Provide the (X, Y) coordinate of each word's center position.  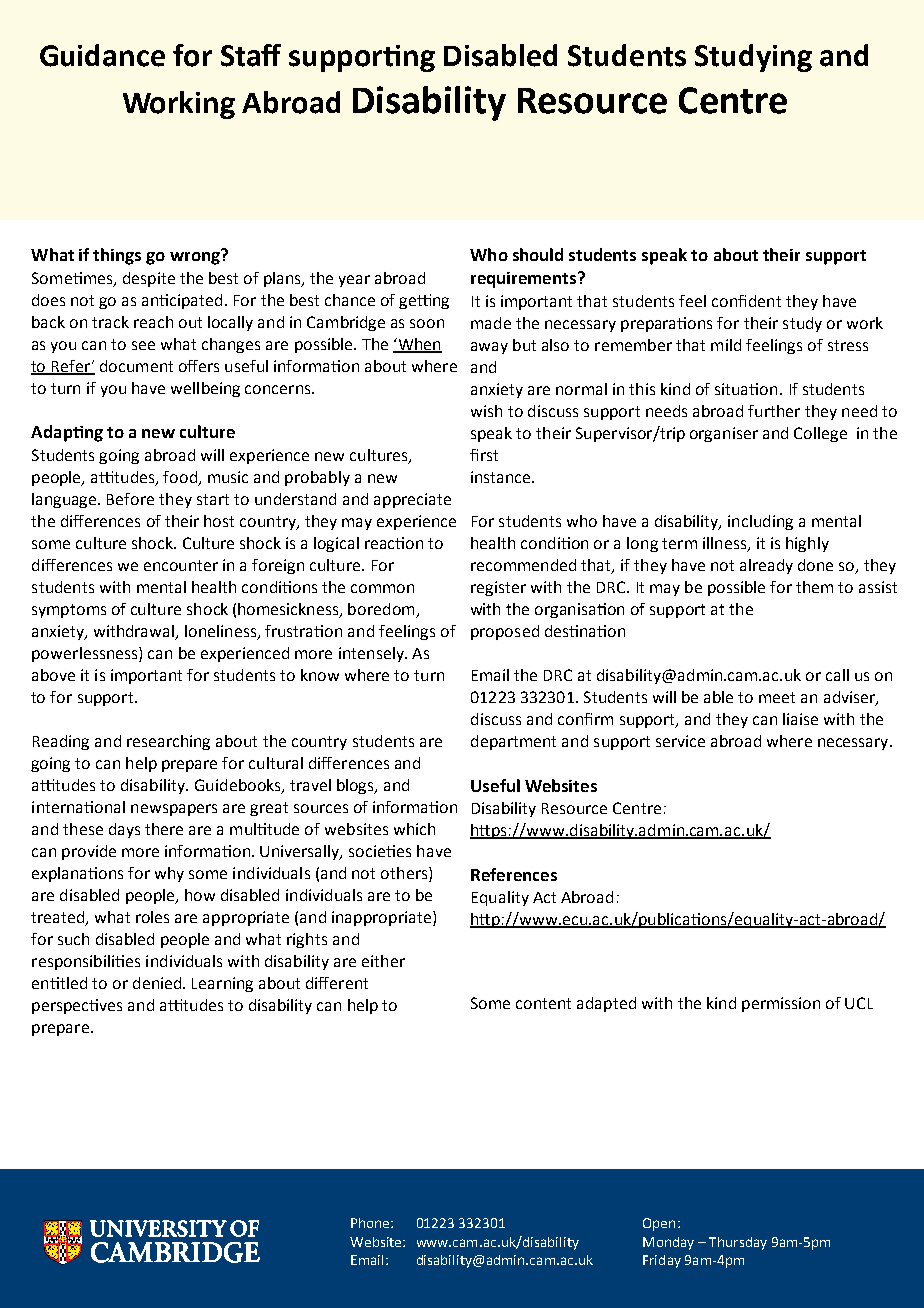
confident (746, 301)
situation (746, 389)
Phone (371, 1223)
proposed (505, 632)
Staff (251, 55)
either (383, 961)
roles (152, 917)
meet (777, 697)
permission (781, 1004)
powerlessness (86, 654)
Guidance (102, 55)
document (136, 366)
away (489, 348)
